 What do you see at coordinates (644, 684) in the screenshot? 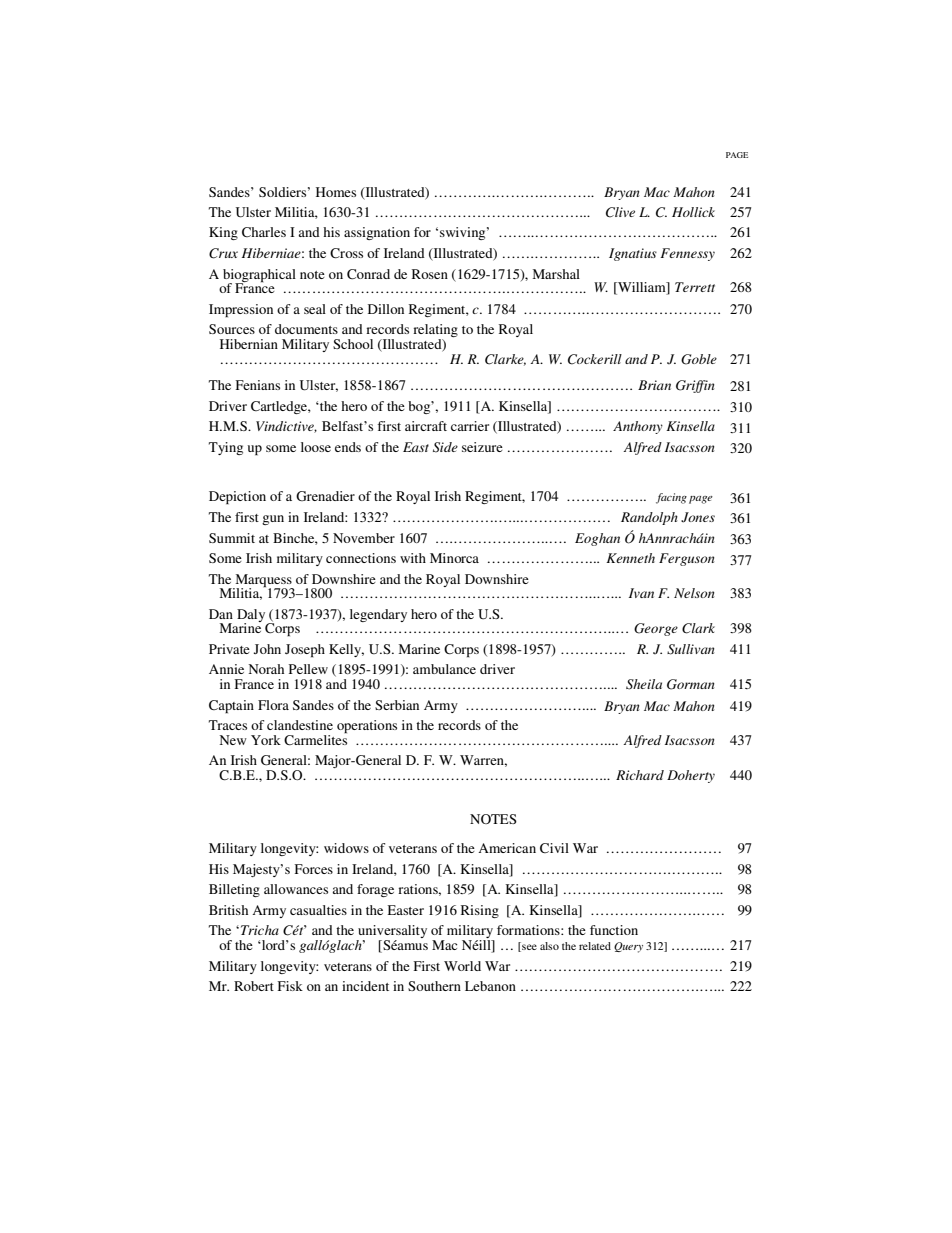
I see `Sheila` at bounding box center [644, 684].
